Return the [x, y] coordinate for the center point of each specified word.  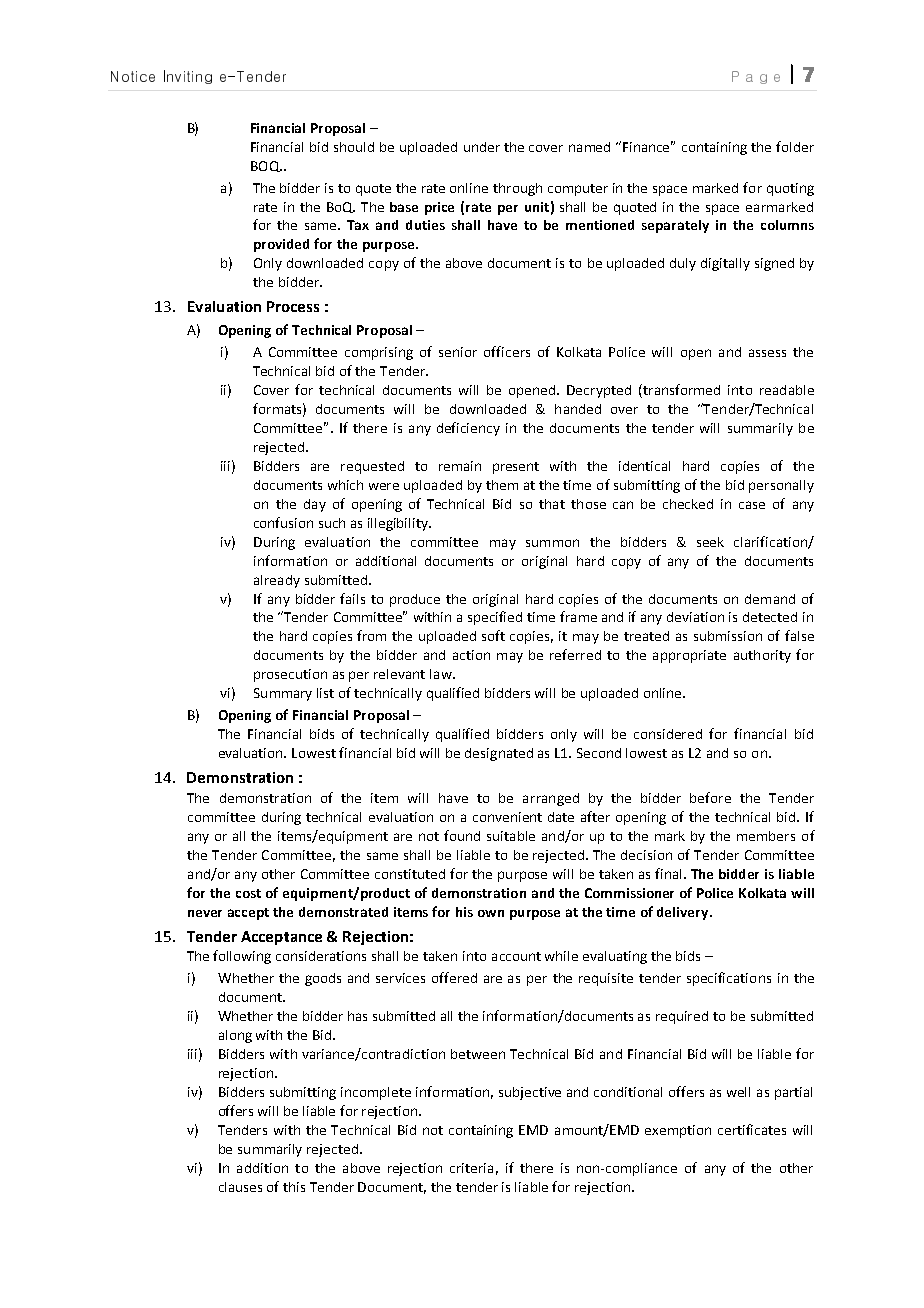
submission [728, 636]
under [482, 147]
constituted [410, 874]
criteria [471, 1168]
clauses [240, 1187]
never [205, 913]
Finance [648, 146]
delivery [684, 913]
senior [458, 352]
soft [493, 635]
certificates [752, 1129]
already [277, 581]
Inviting [188, 77]
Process [293, 306]
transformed [680, 391]
